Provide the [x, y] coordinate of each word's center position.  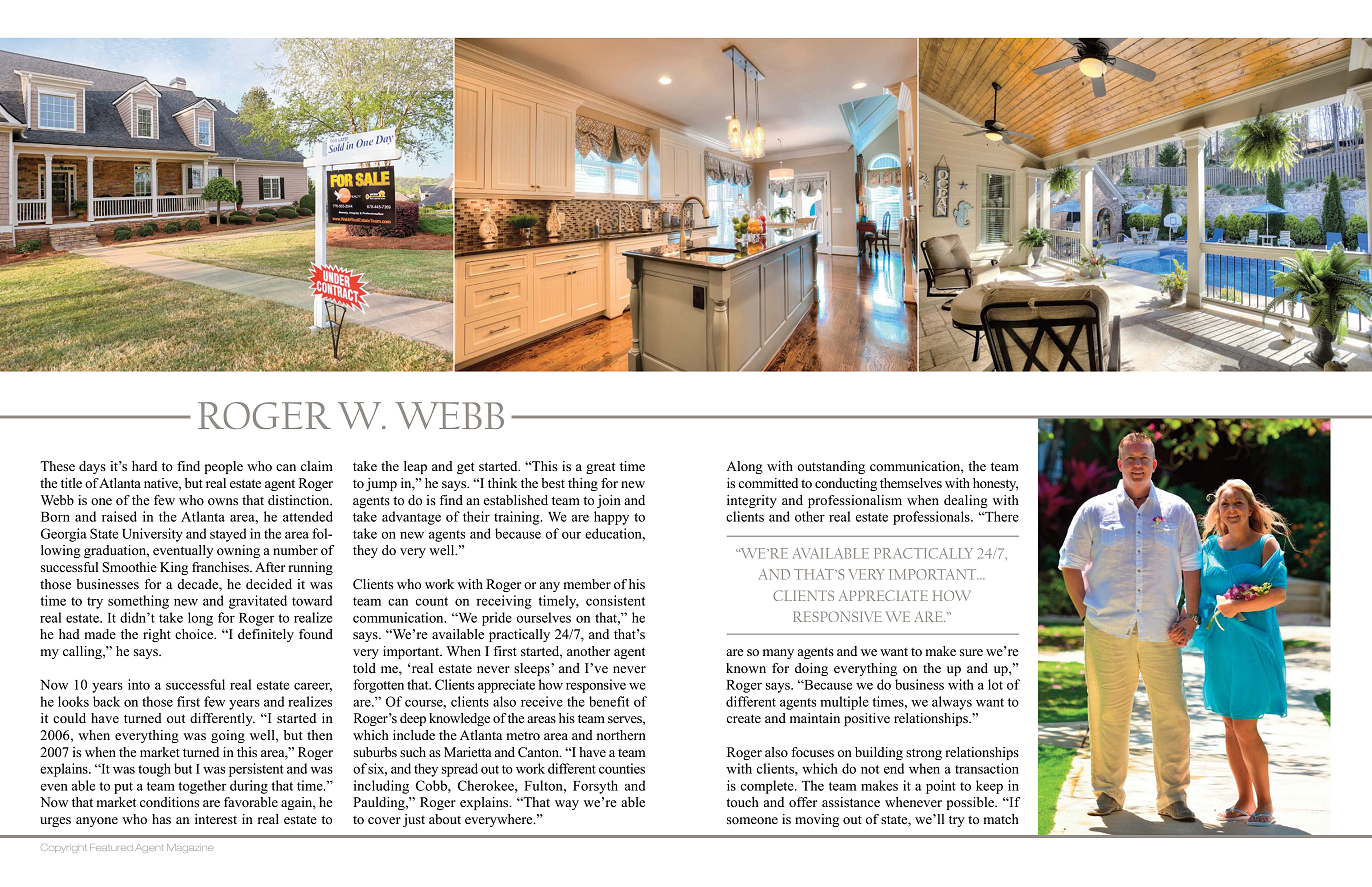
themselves [911, 483]
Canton [539, 752]
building [879, 753]
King [174, 568]
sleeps [533, 669]
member [587, 584]
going [228, 736]
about [445, 819]
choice [195, 634]
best [553, 483]
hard [144, 466]
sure [971, 652]
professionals [932, 518]
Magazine [190, 848]
